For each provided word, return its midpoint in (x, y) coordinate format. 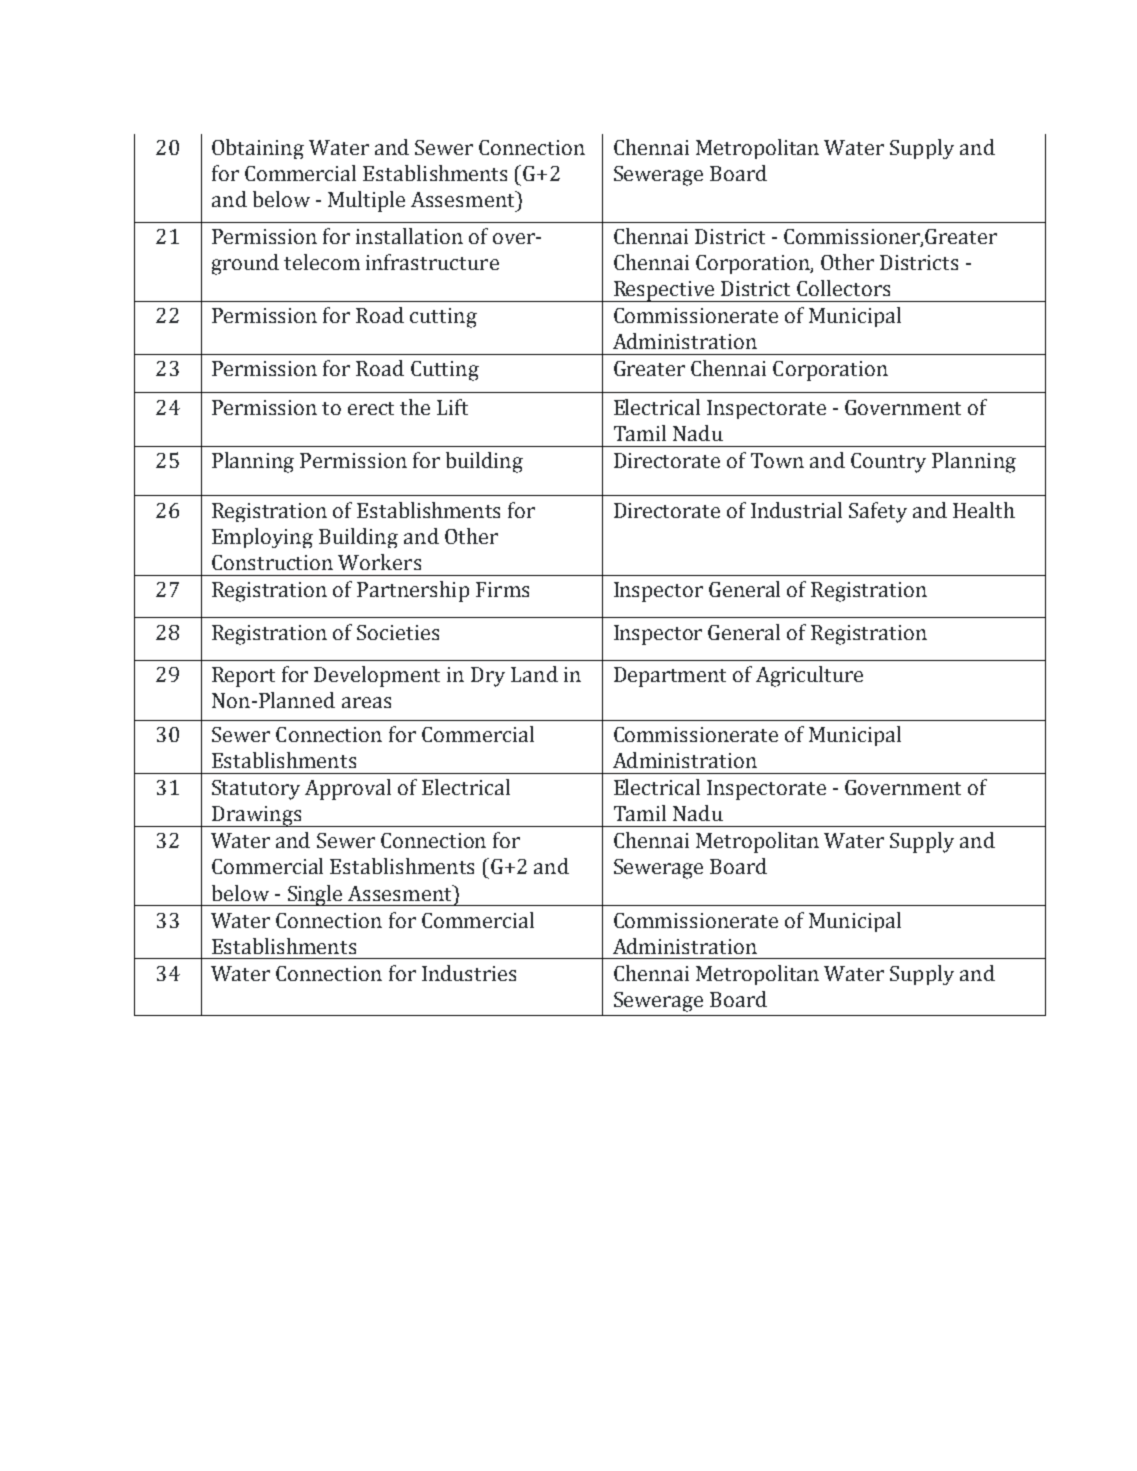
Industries (469, 973)
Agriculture (809, 676)
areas (366, 702)
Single (315, 895)
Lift (452, 407)
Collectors (843, 288)
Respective (664, 291)
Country (888, 463)
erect (371, 408)
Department (670, 677)
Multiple (366, 201)
